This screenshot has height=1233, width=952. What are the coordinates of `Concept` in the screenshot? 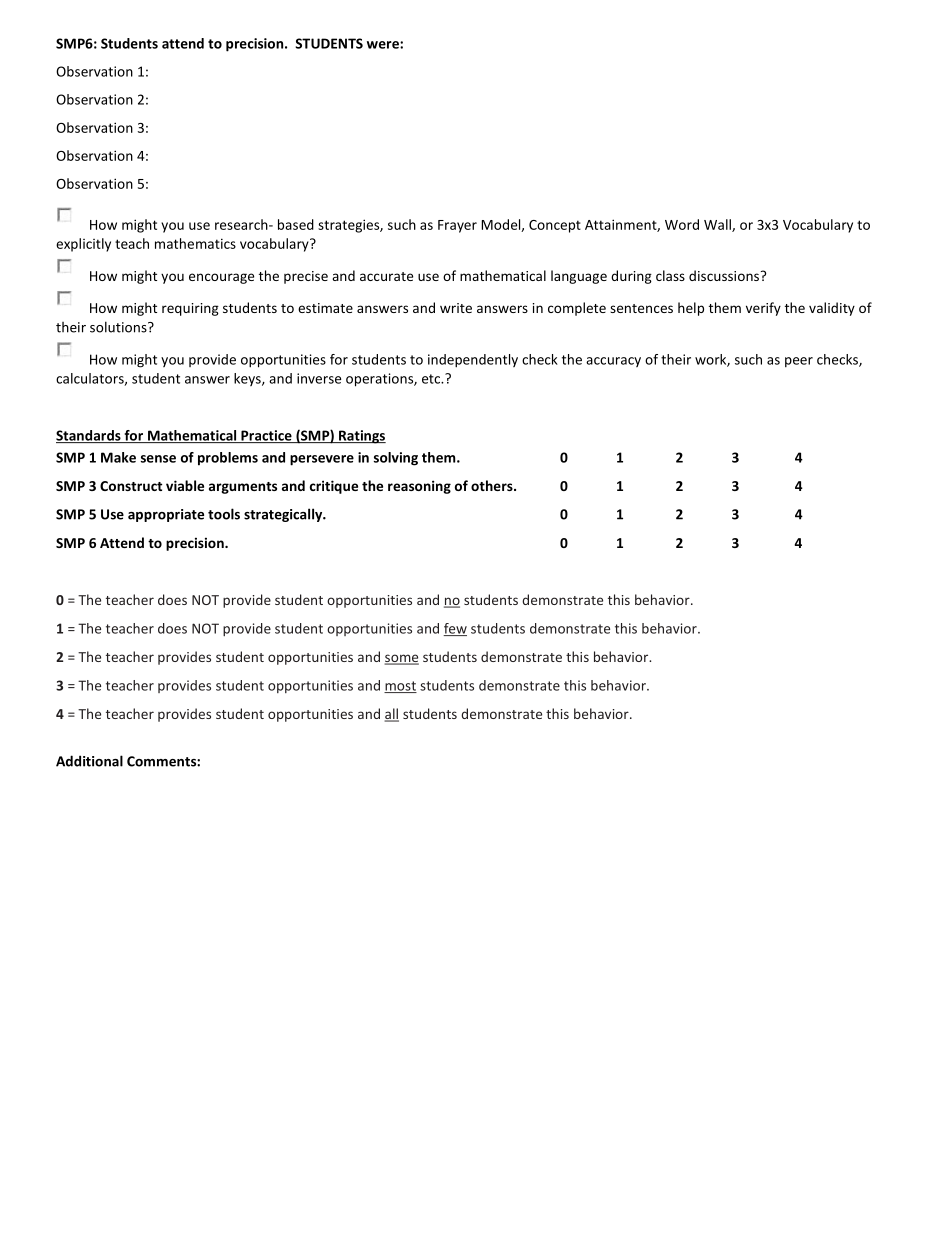 It's located at (555, 226).
